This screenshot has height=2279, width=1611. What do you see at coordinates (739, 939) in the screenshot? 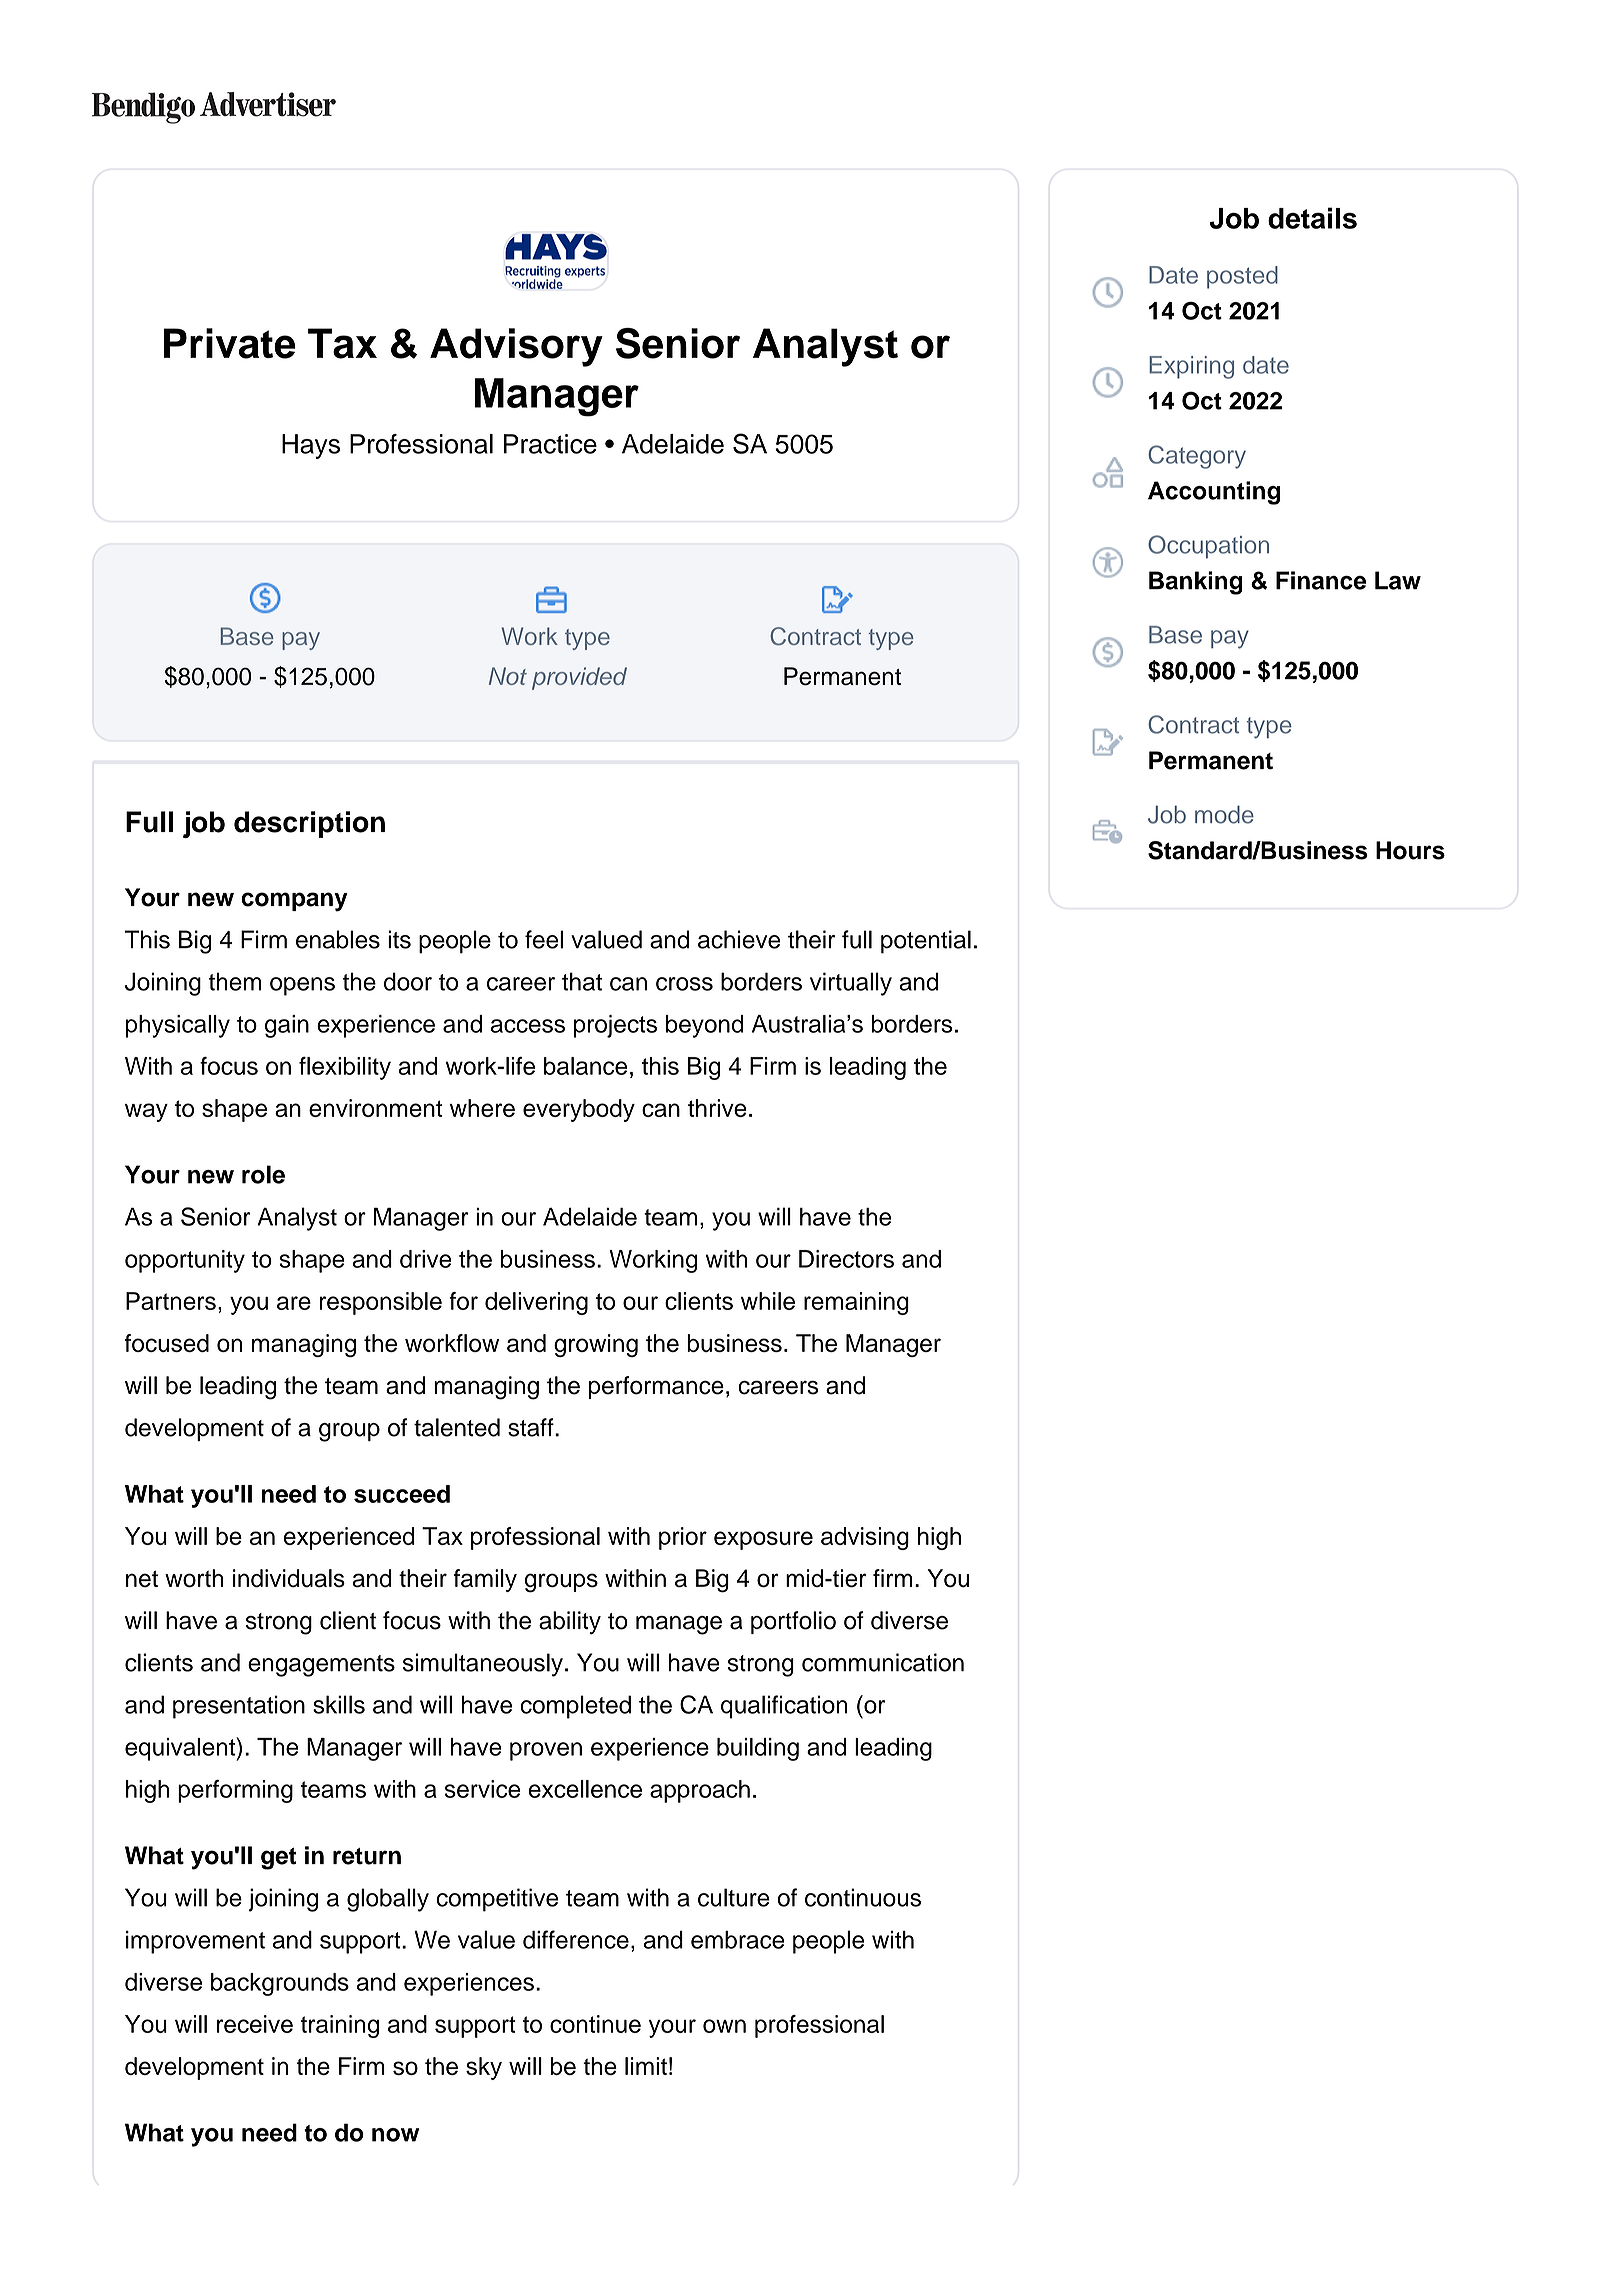
I see `achieve` at bounding box center [739, 939].
